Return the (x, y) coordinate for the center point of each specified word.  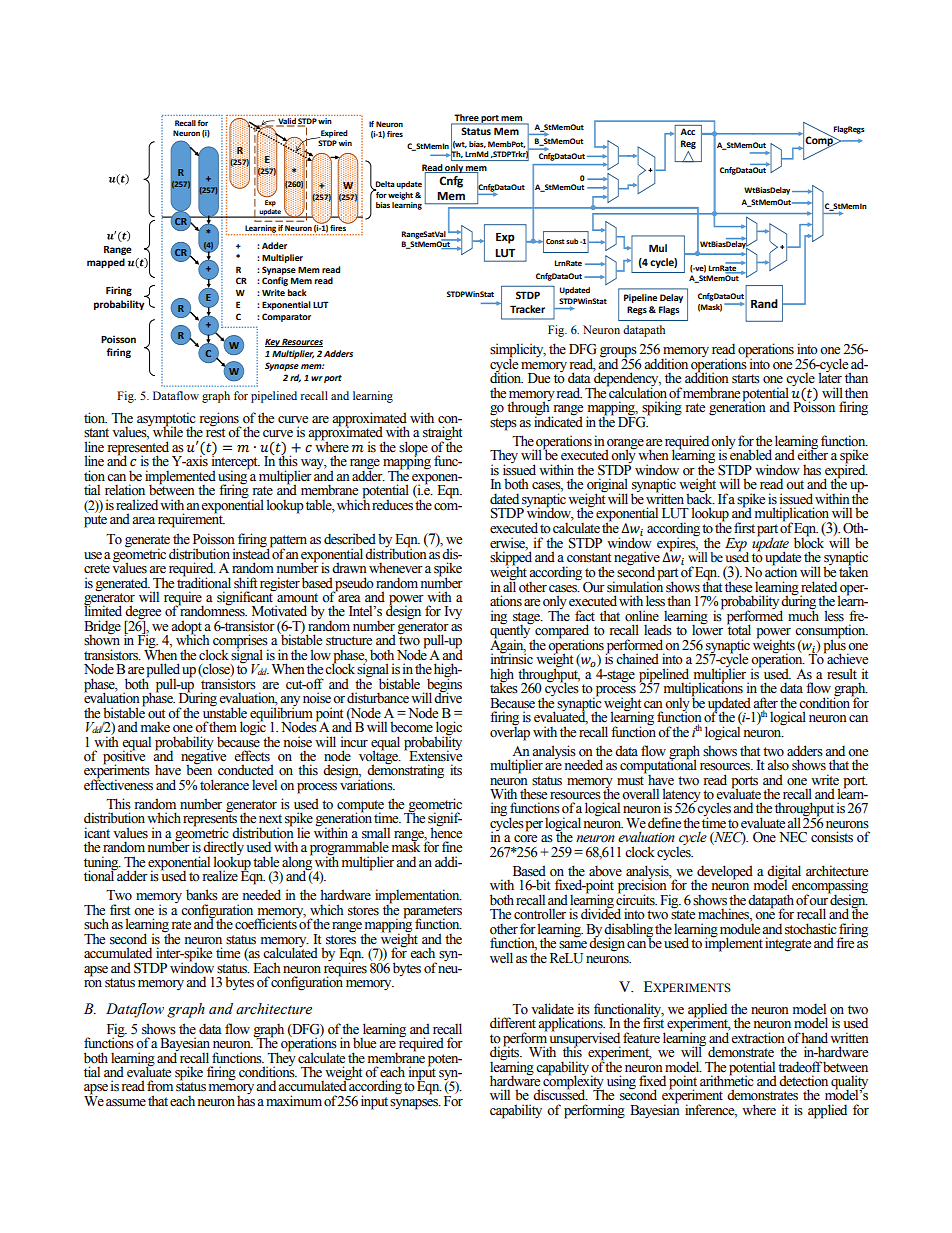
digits (506, 1053)
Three (466, 119)
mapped (106, 263)
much (803, 614)
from (160, 1086)
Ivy (453, 613)
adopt (187, 628)
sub (572, 241)
